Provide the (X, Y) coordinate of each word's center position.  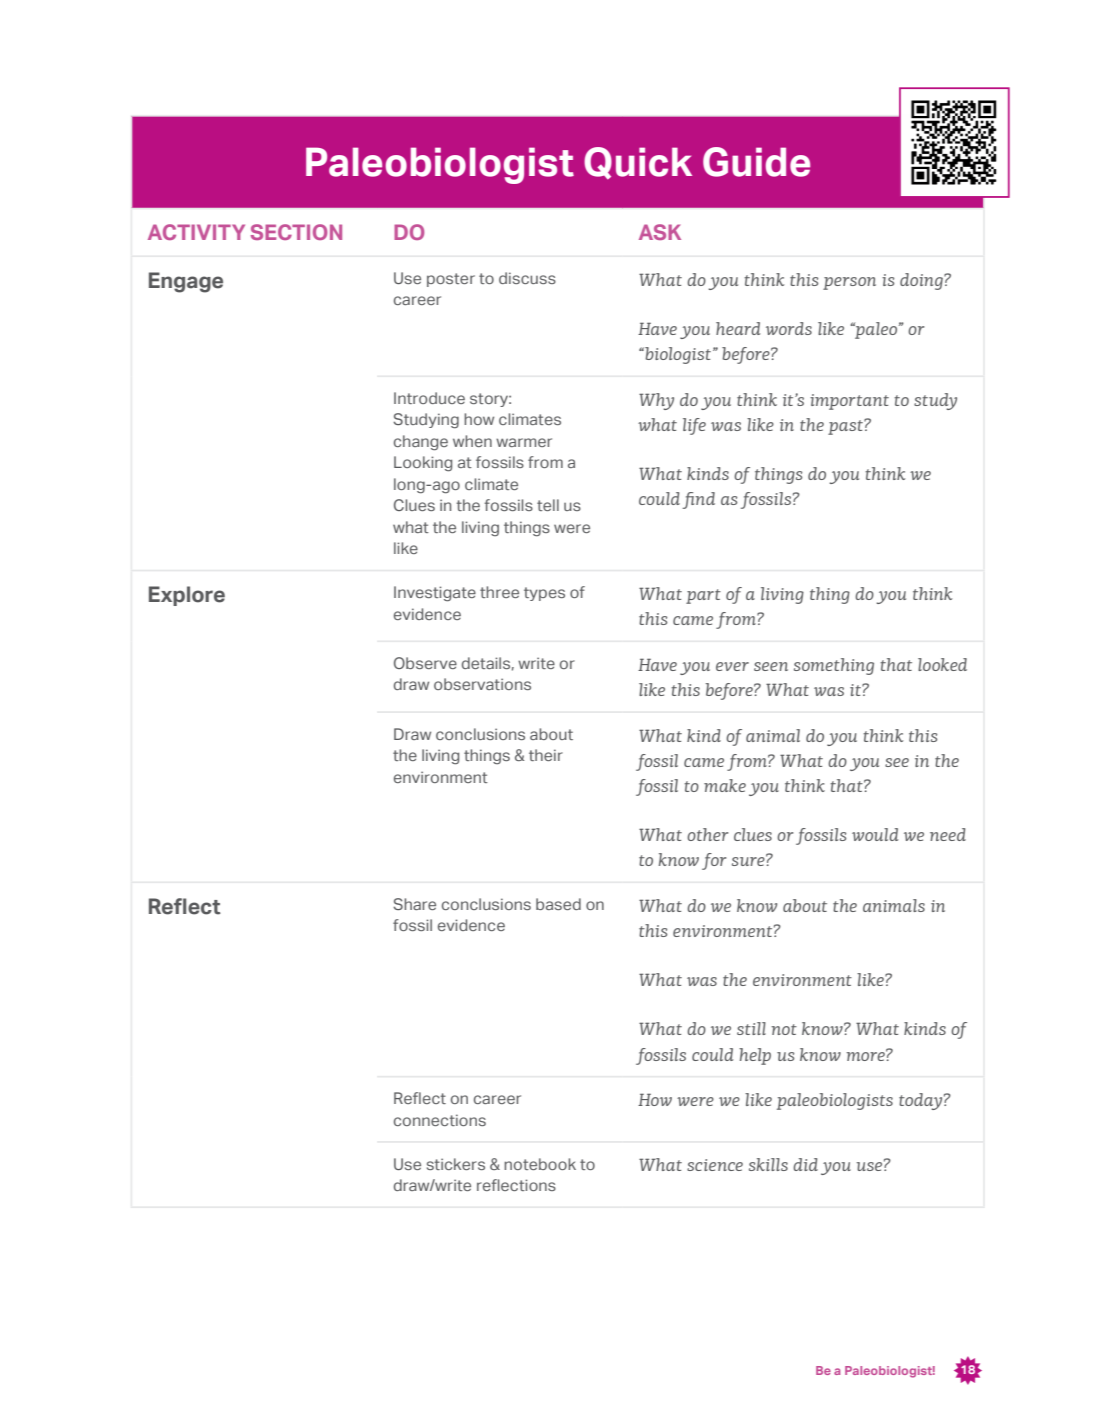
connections (440, 1120)
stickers (456, 1164)
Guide (756, 162)
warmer (524, 442)
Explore (187, 596)
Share (414, 904)
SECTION (296, 232)
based (558, 904)
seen (771, 666)
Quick (638, 163)
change (421, 443)
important (849, 402)
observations (482, 684)
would (875, 834)
